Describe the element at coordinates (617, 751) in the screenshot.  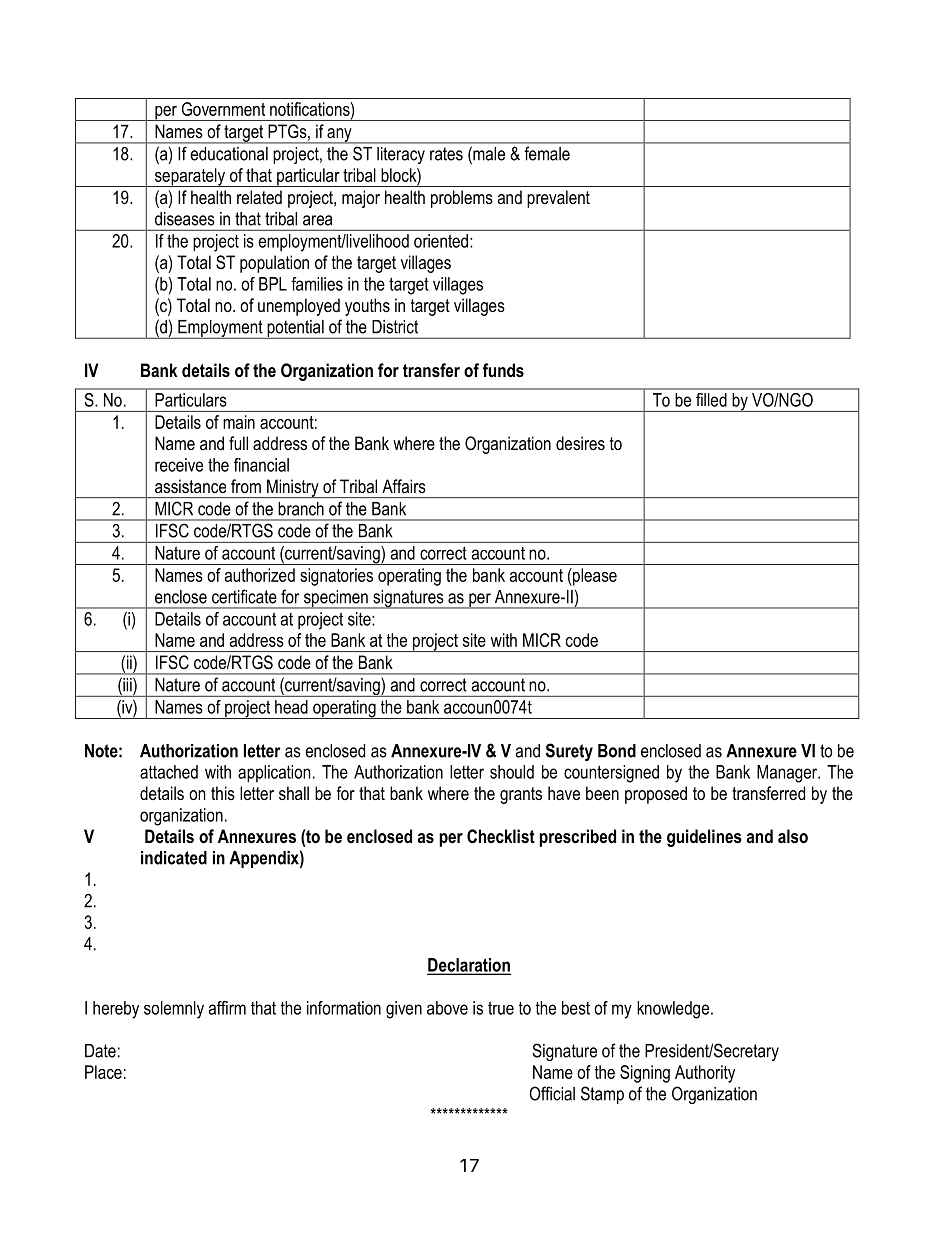
I see `Bond` at that location.
